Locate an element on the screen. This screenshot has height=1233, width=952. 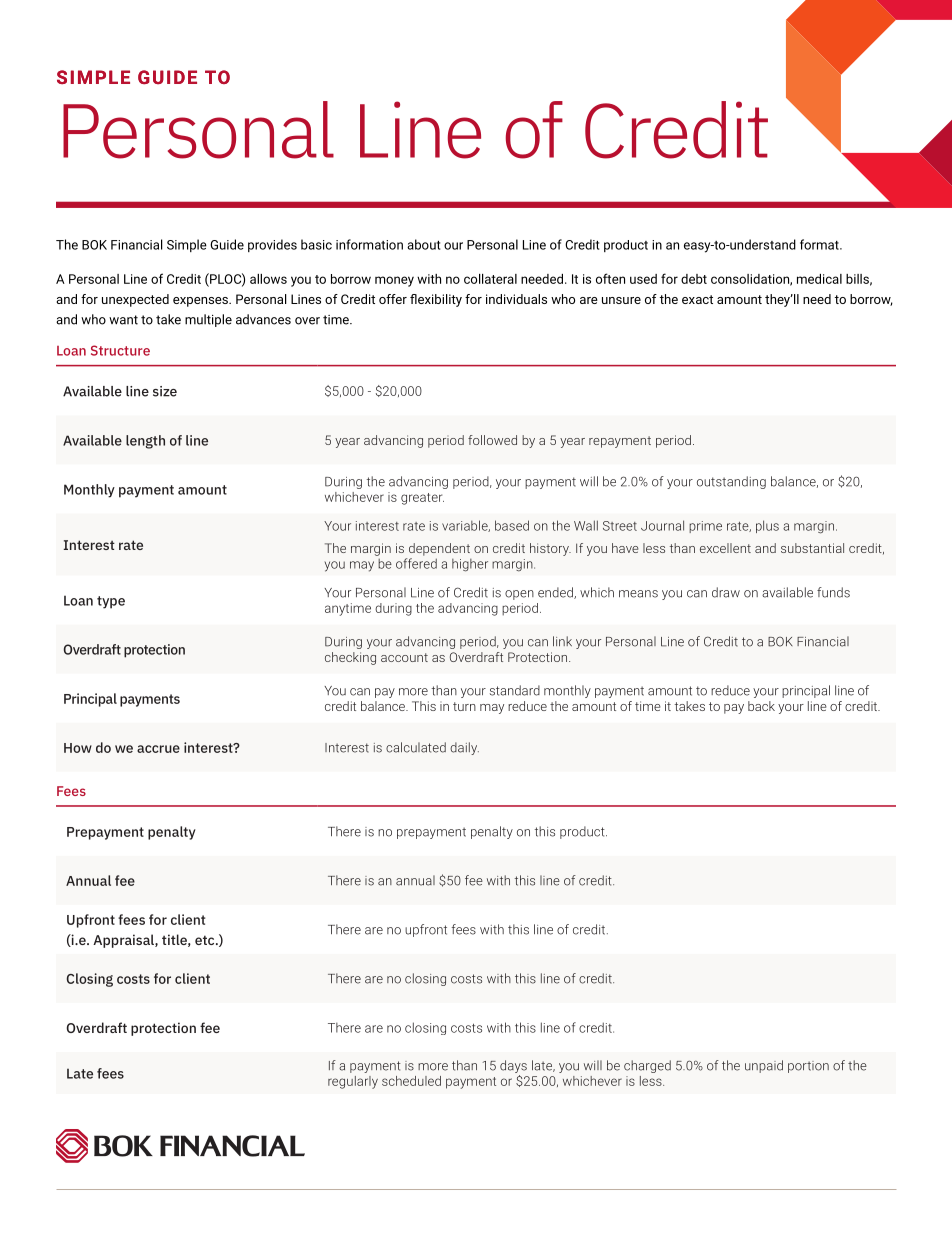
type is located at coordinates (111, 602).
